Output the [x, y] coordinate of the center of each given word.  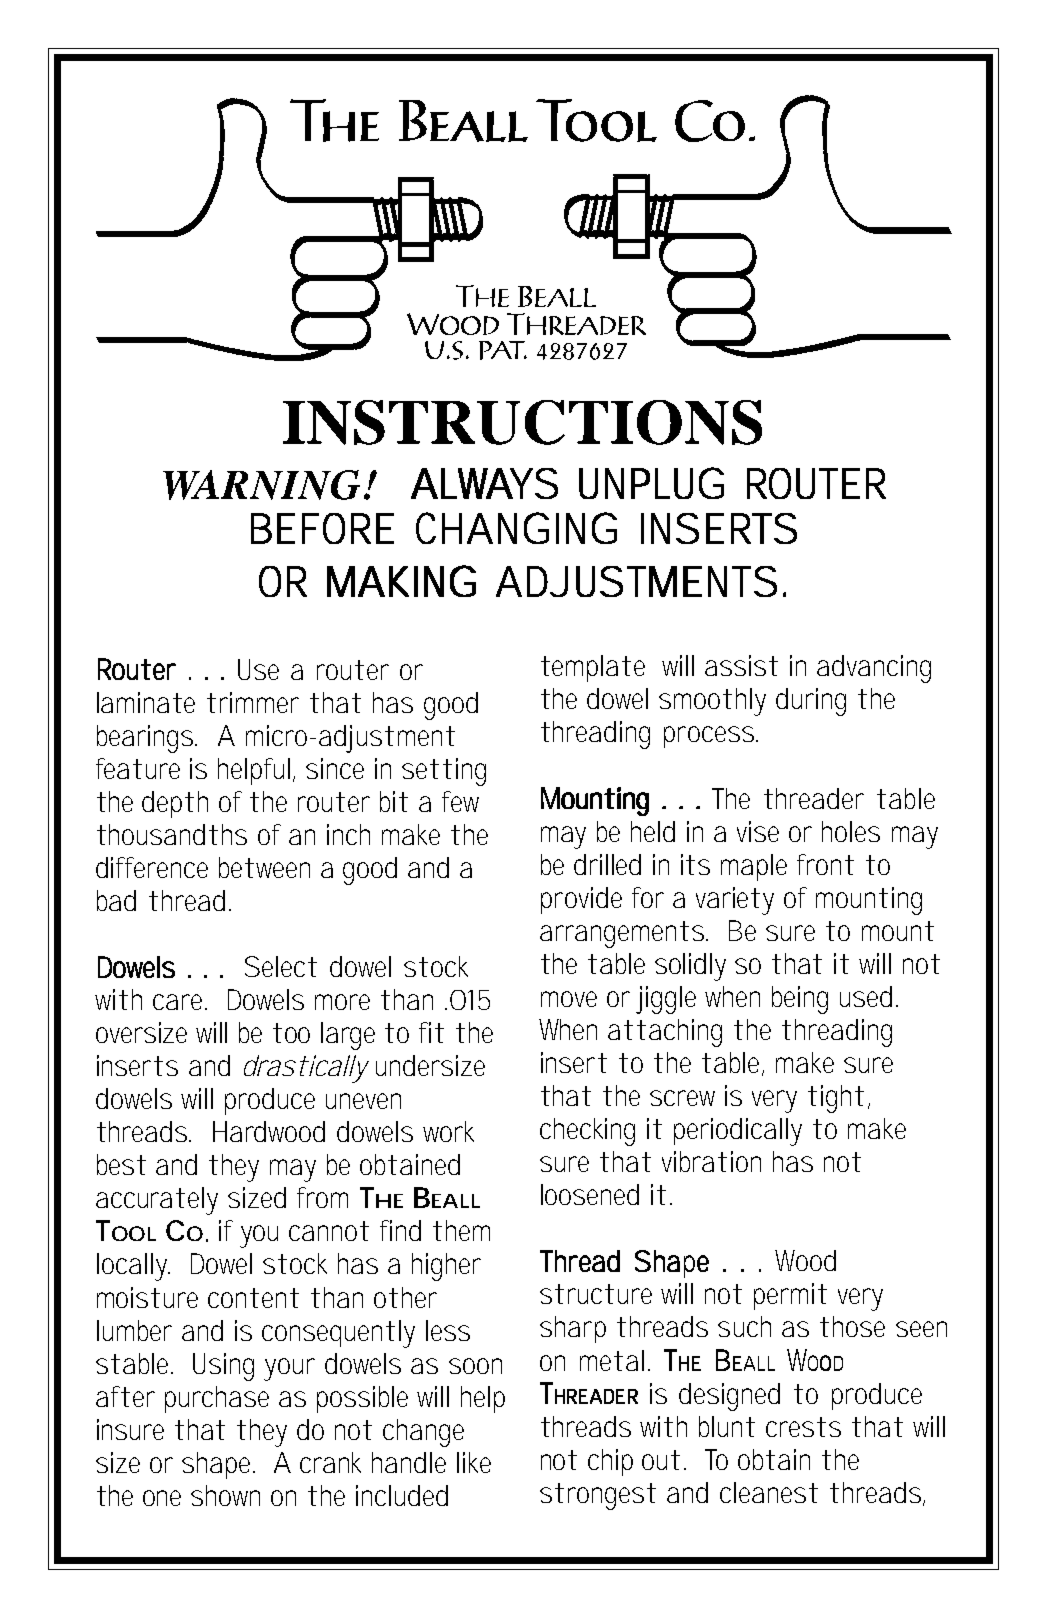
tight [836, 1099]
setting [444, 772]
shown [225, 1495]
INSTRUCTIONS [522, 422]
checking [587, 1132]
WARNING [261, 485]
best [121, 1164]
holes [851, 831]
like [474, 1462]
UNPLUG [651, 483]
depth [175, 804]
